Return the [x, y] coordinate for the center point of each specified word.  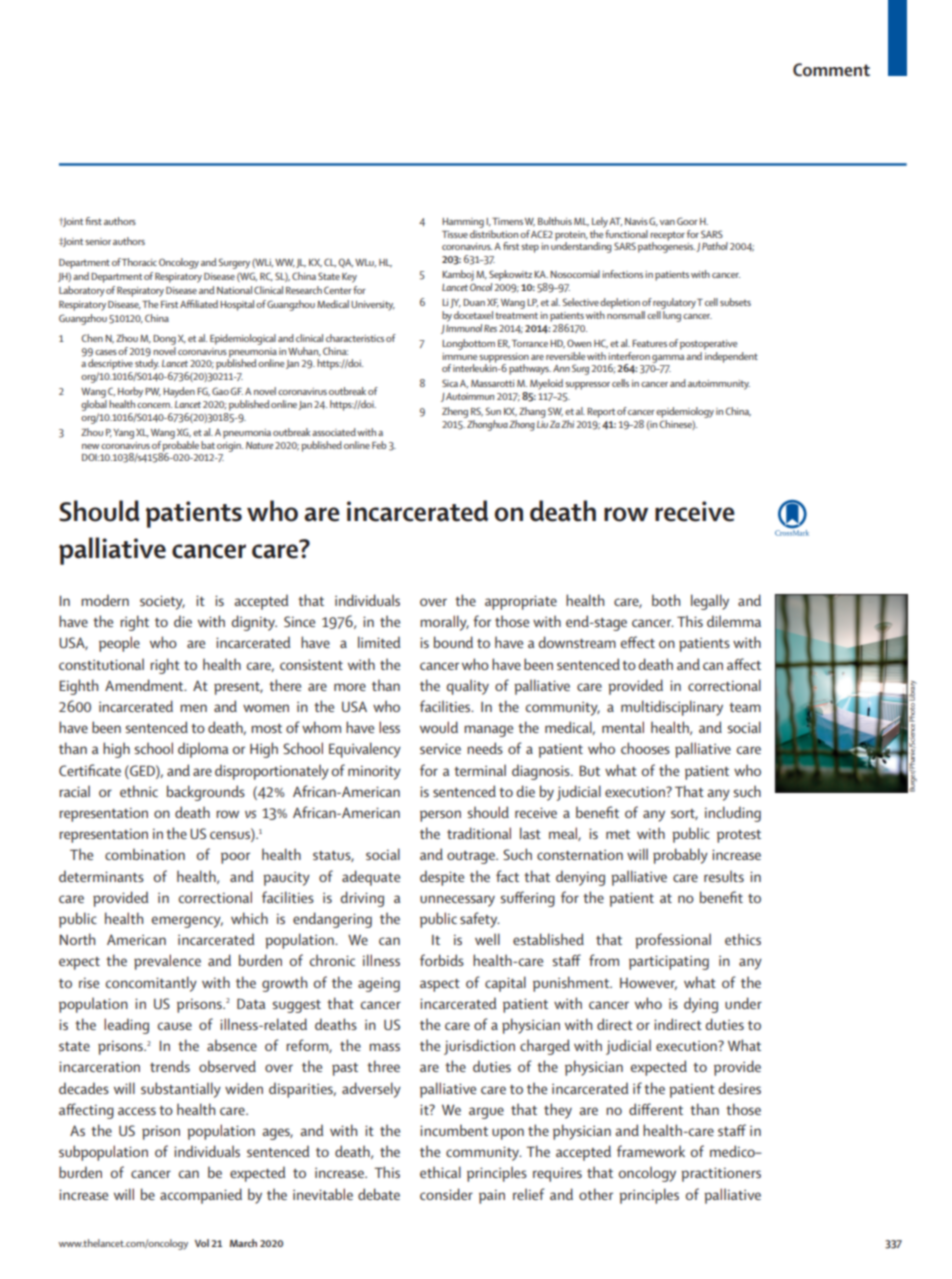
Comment [831, 69]
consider [446, 1194]
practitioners [721, 1174]
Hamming [463, 223]
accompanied [201, 1196]
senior [98, 241]
